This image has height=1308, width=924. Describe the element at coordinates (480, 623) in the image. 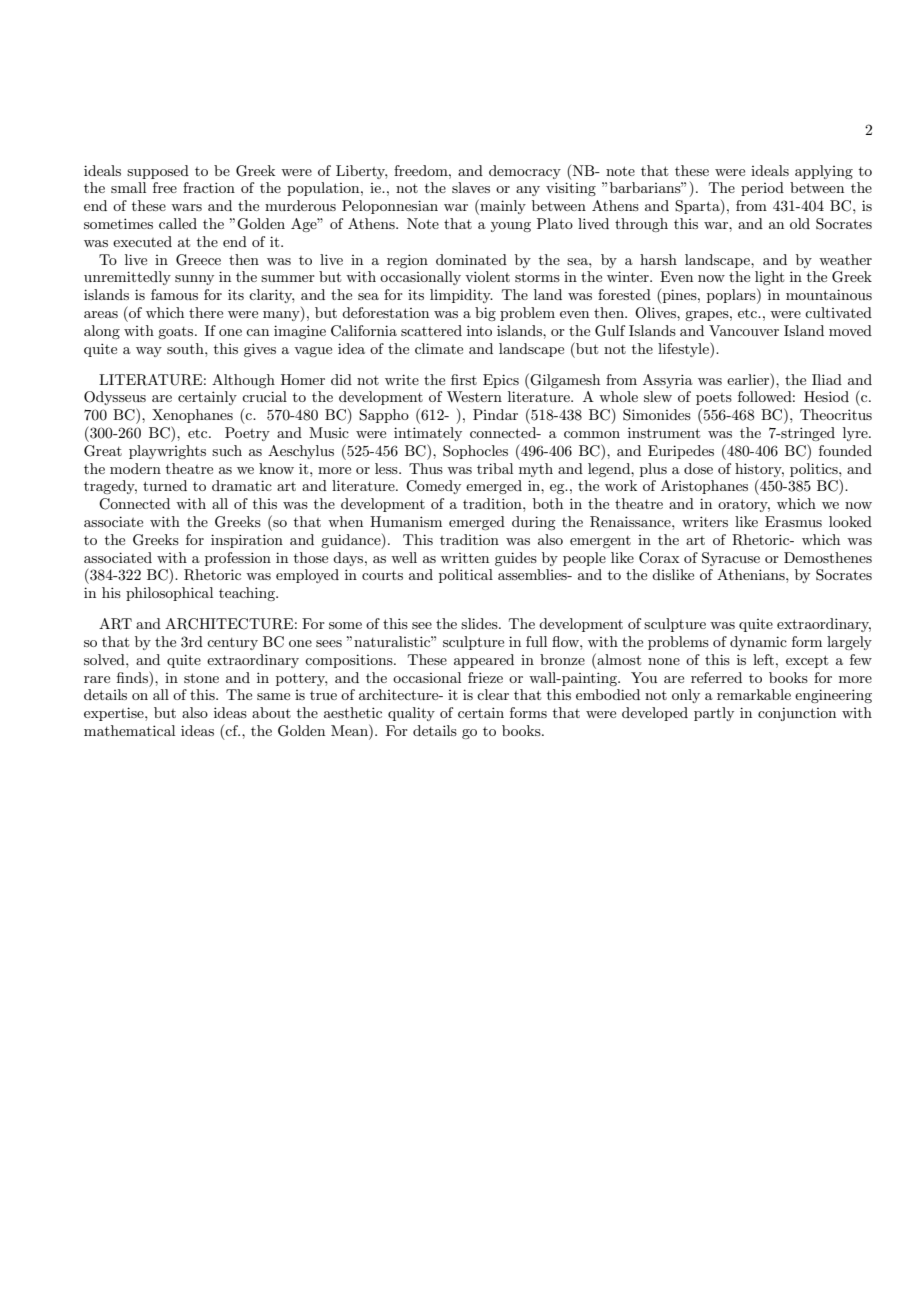

I see `slides` at that location.
